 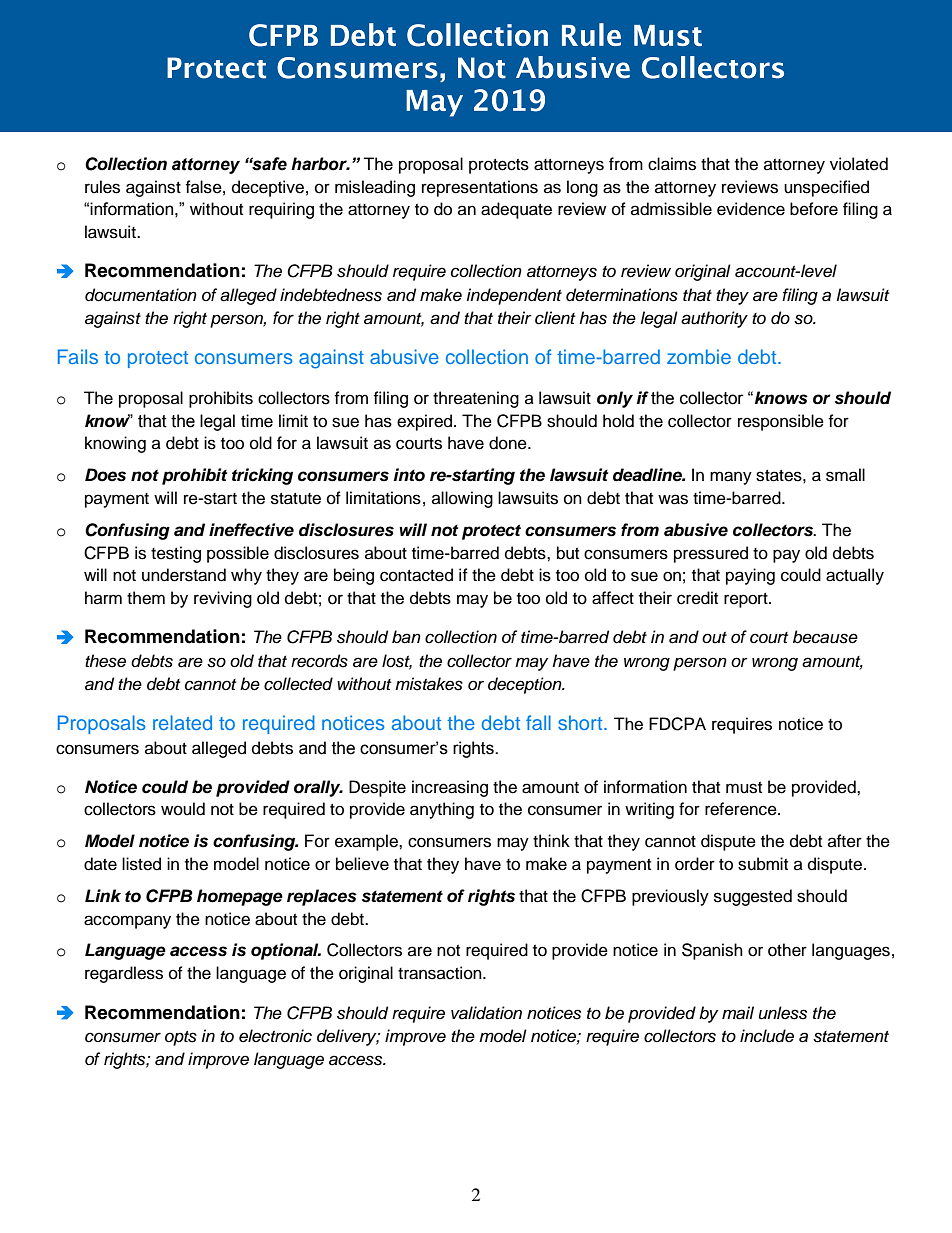 What do you see at coordinates (181, 1038) in the page?
I see `opts` at bounding box center [181, 1038].
